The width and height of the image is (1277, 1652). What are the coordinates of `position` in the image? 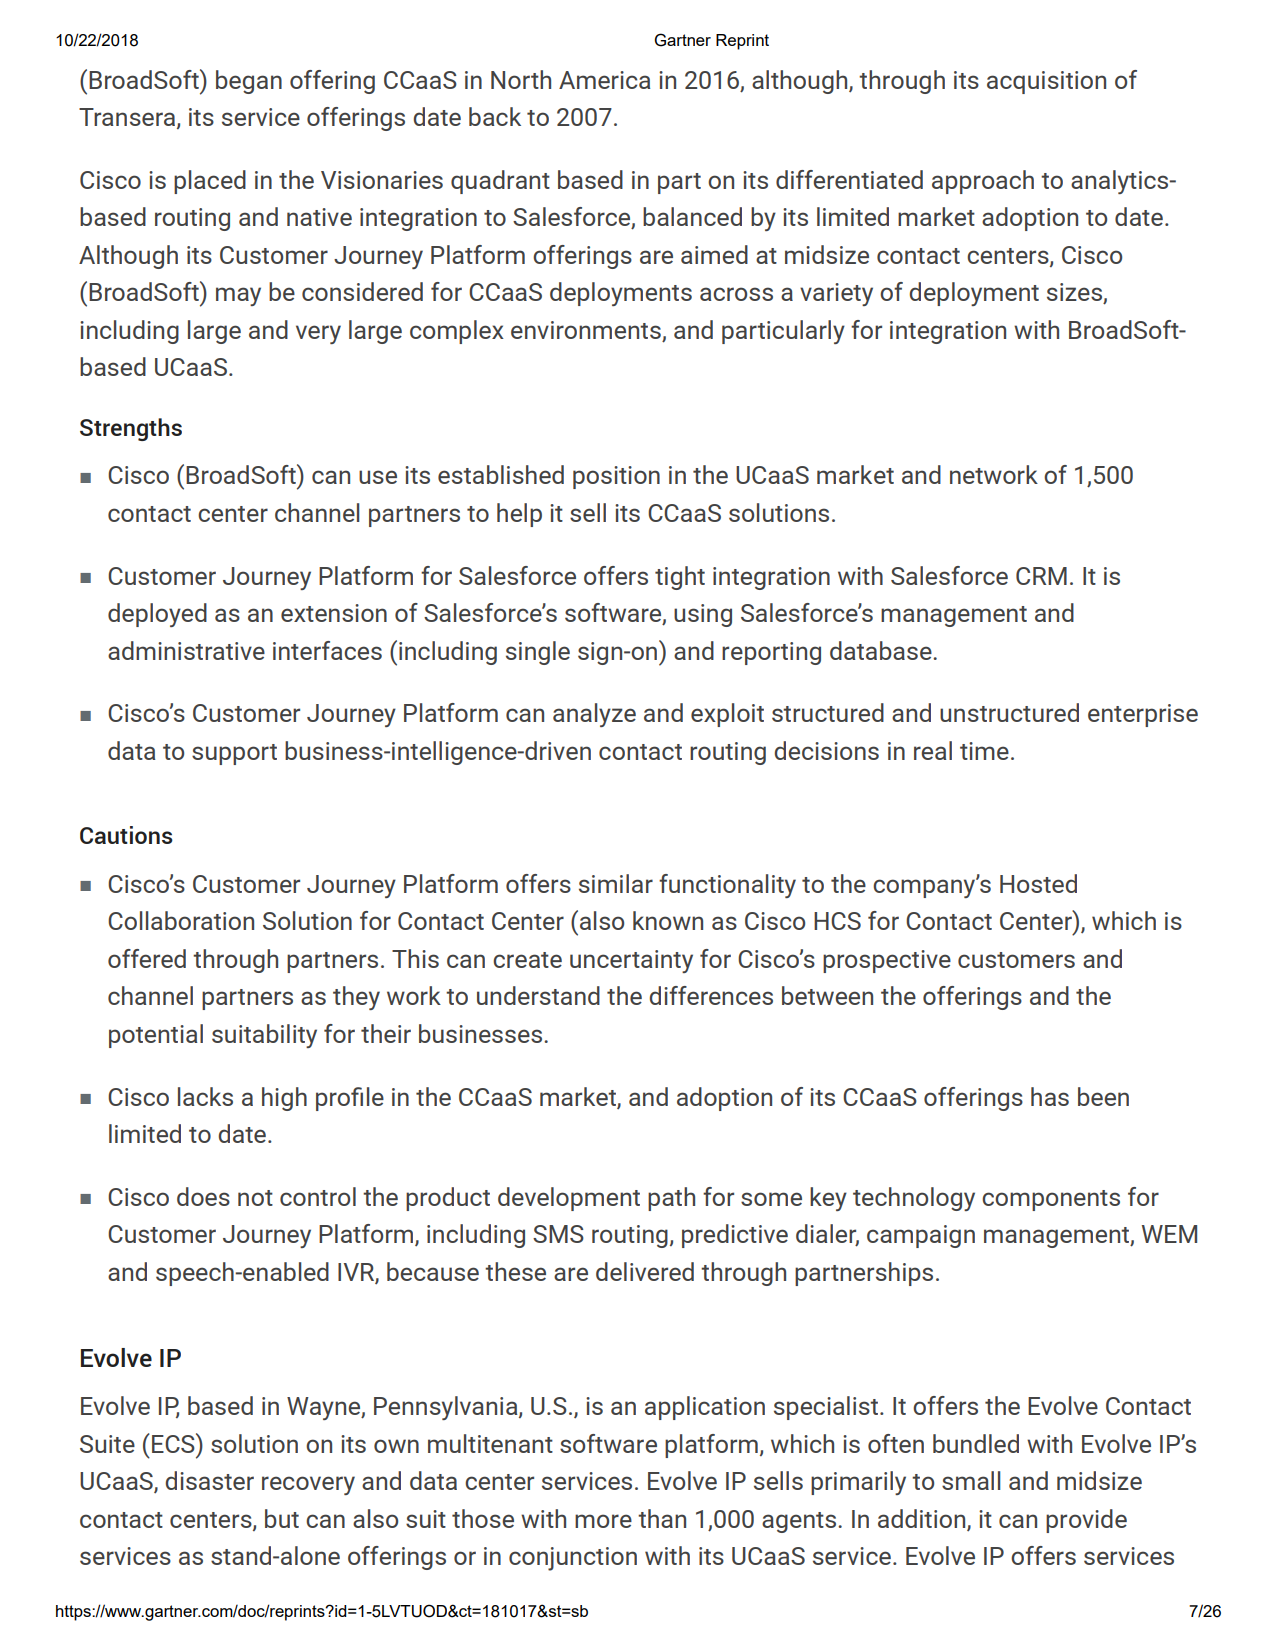 It's located at (616, 477).
